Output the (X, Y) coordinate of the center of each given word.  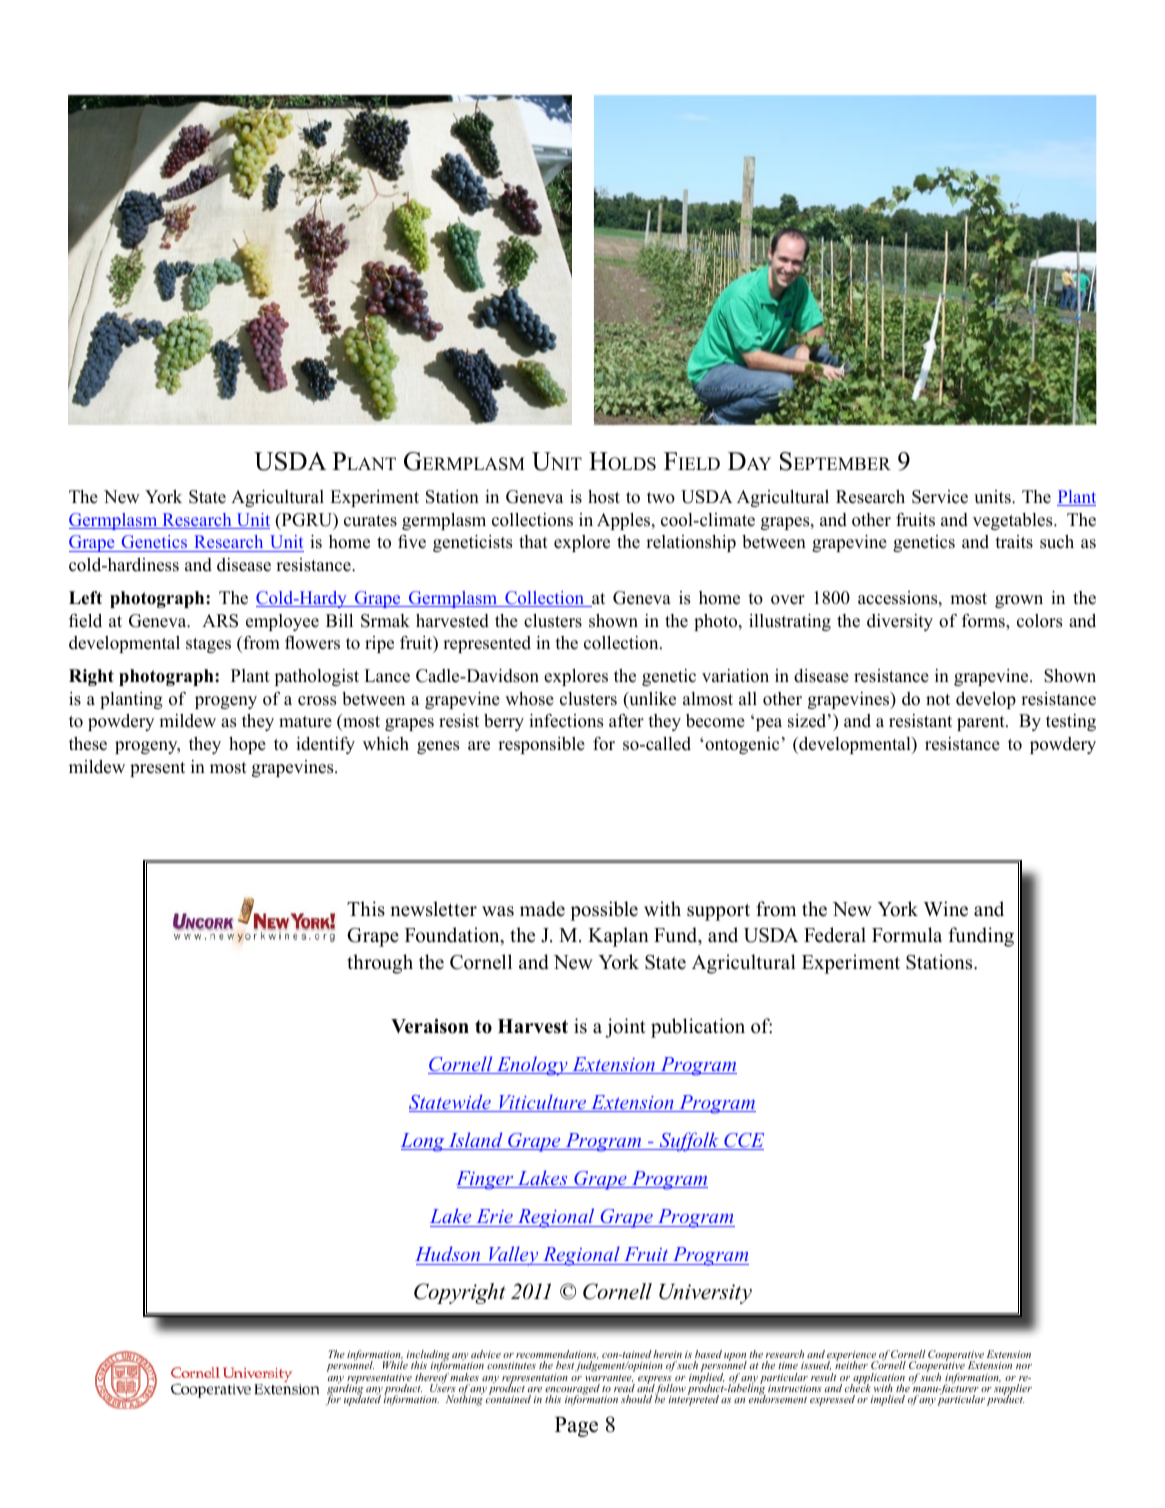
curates (370, 521)
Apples (625, 521)
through (380, 964)
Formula (907, 935)
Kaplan (618, 937)
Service (940, 497)
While (395, 1365)
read (624, 1388)
